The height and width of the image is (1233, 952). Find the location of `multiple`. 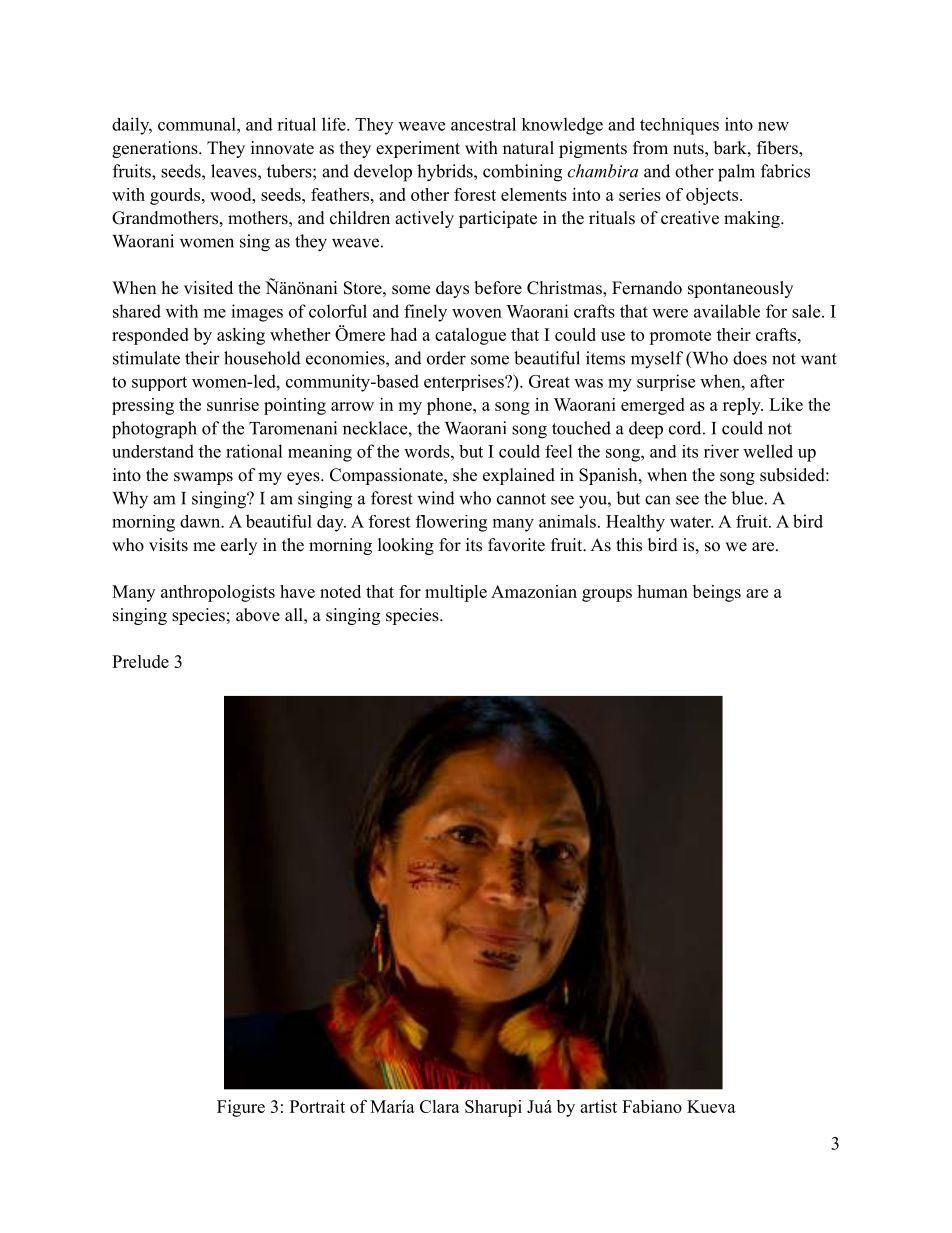

multiple is located at coordinates (456, 593).
